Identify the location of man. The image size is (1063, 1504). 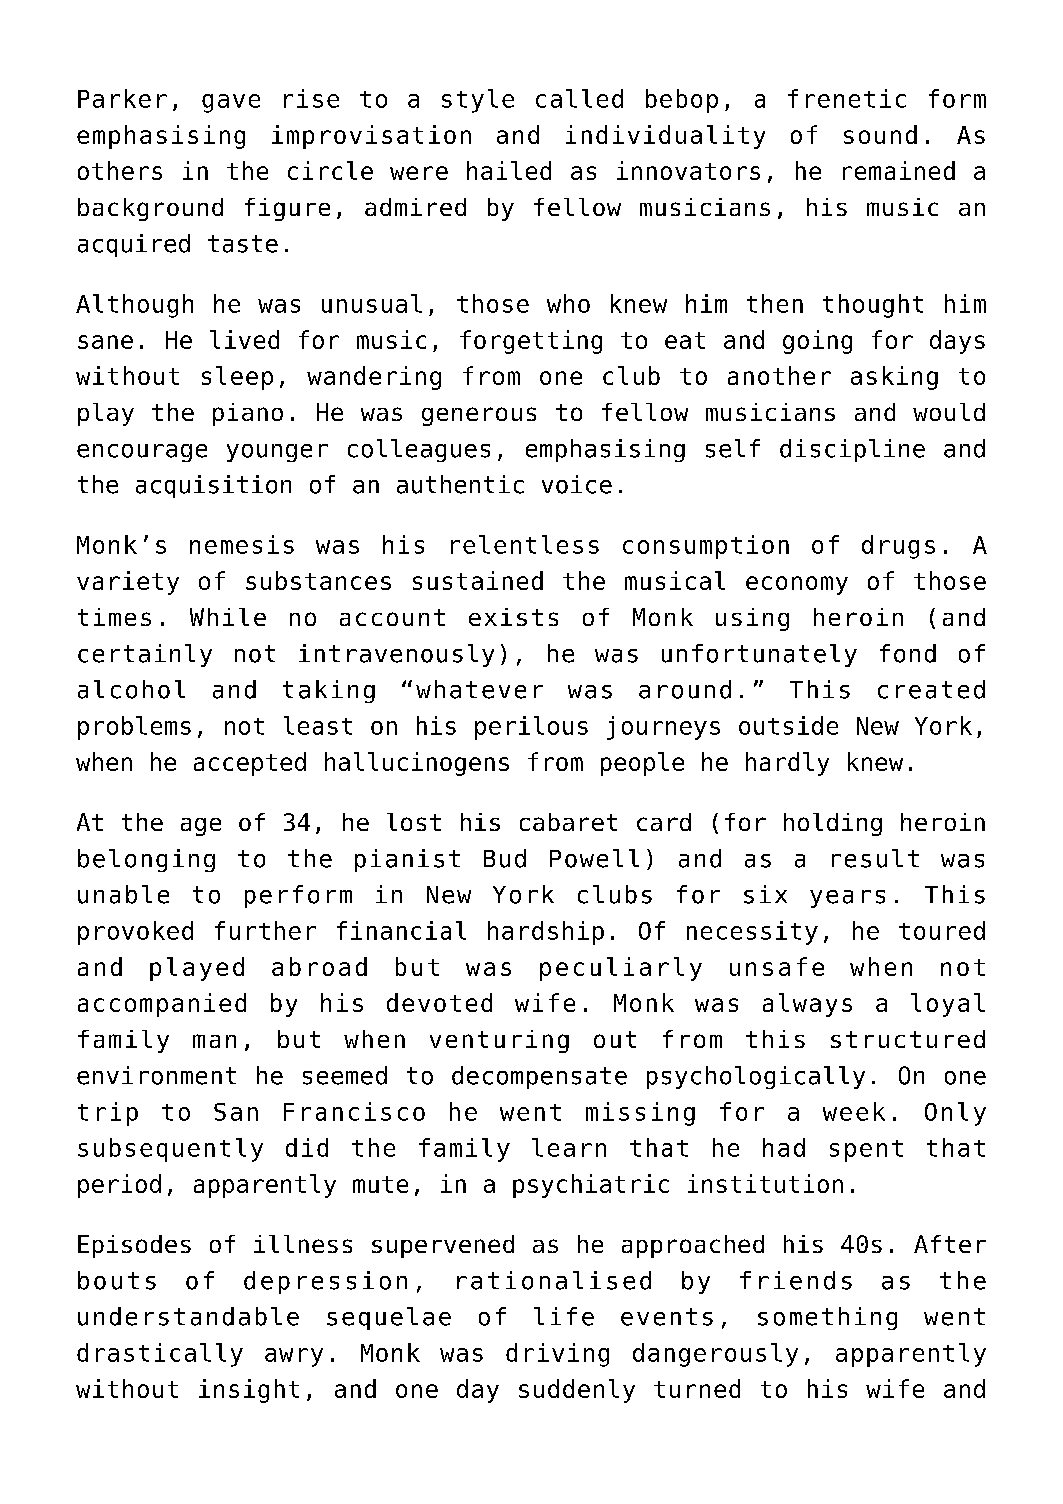
(214, 1041).
